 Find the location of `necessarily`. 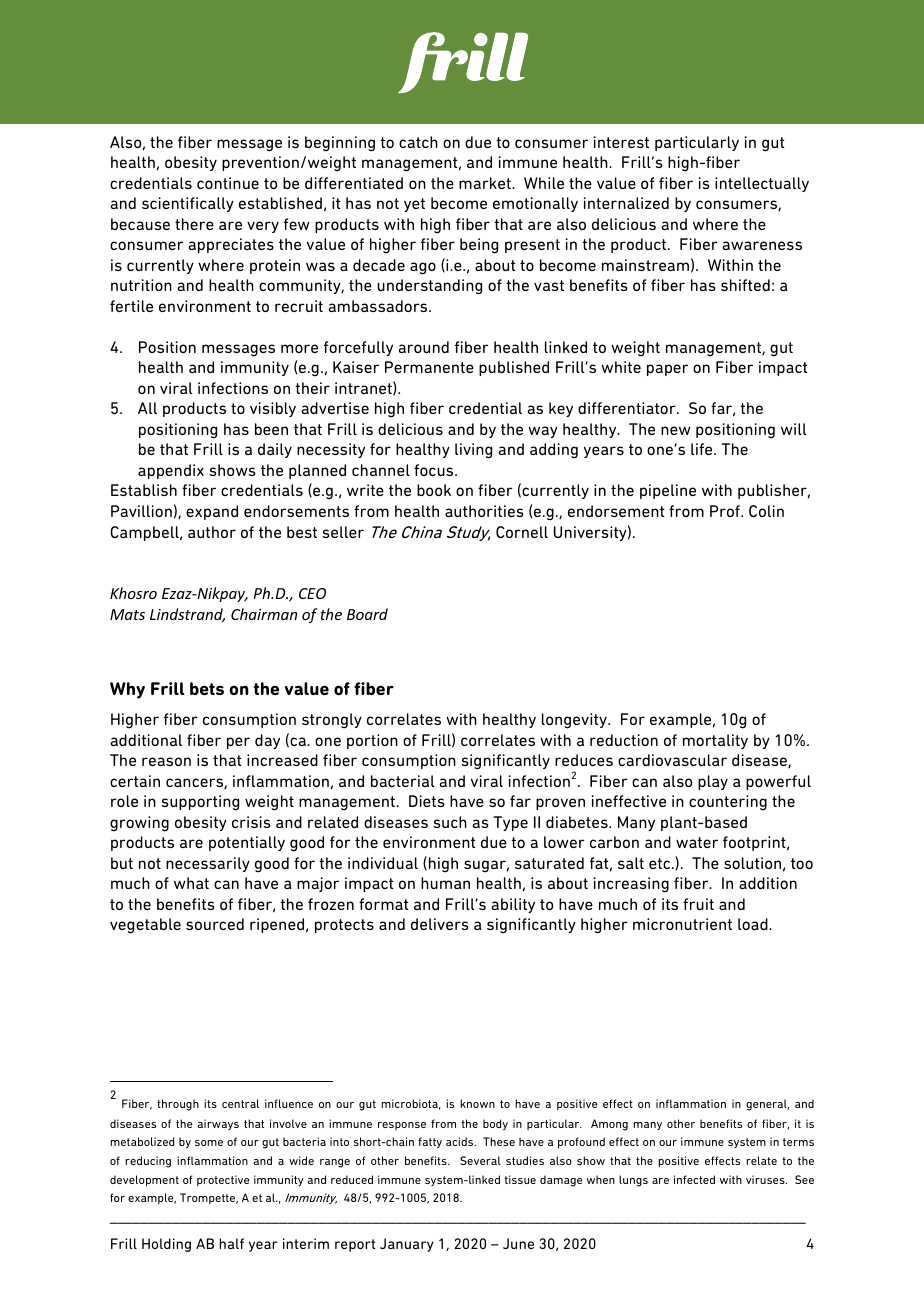

necessarily is located at coordinates (208, 864).
